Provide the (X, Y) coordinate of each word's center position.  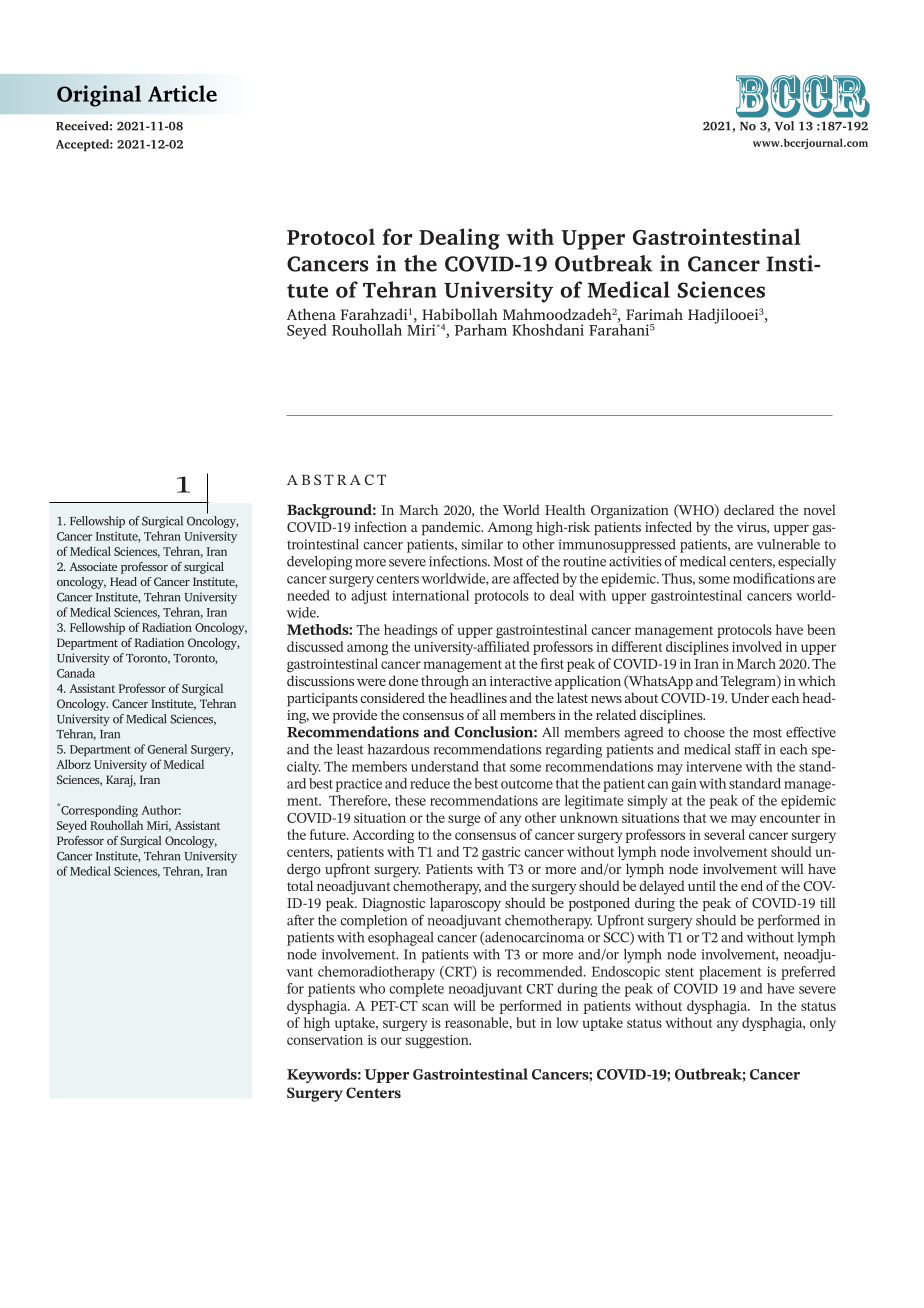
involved (757, 646)
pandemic (452, 528)
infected (668, 526)
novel (819, 509)
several (724, 834)
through (445, 682)
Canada (76, 673)
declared (749, 509)
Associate (93, 566)
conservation (325, 1040)
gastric (501, 853)
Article (182, 93)
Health (565, 509)
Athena (311, 314)
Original (99, 96)
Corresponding (98, 810)
